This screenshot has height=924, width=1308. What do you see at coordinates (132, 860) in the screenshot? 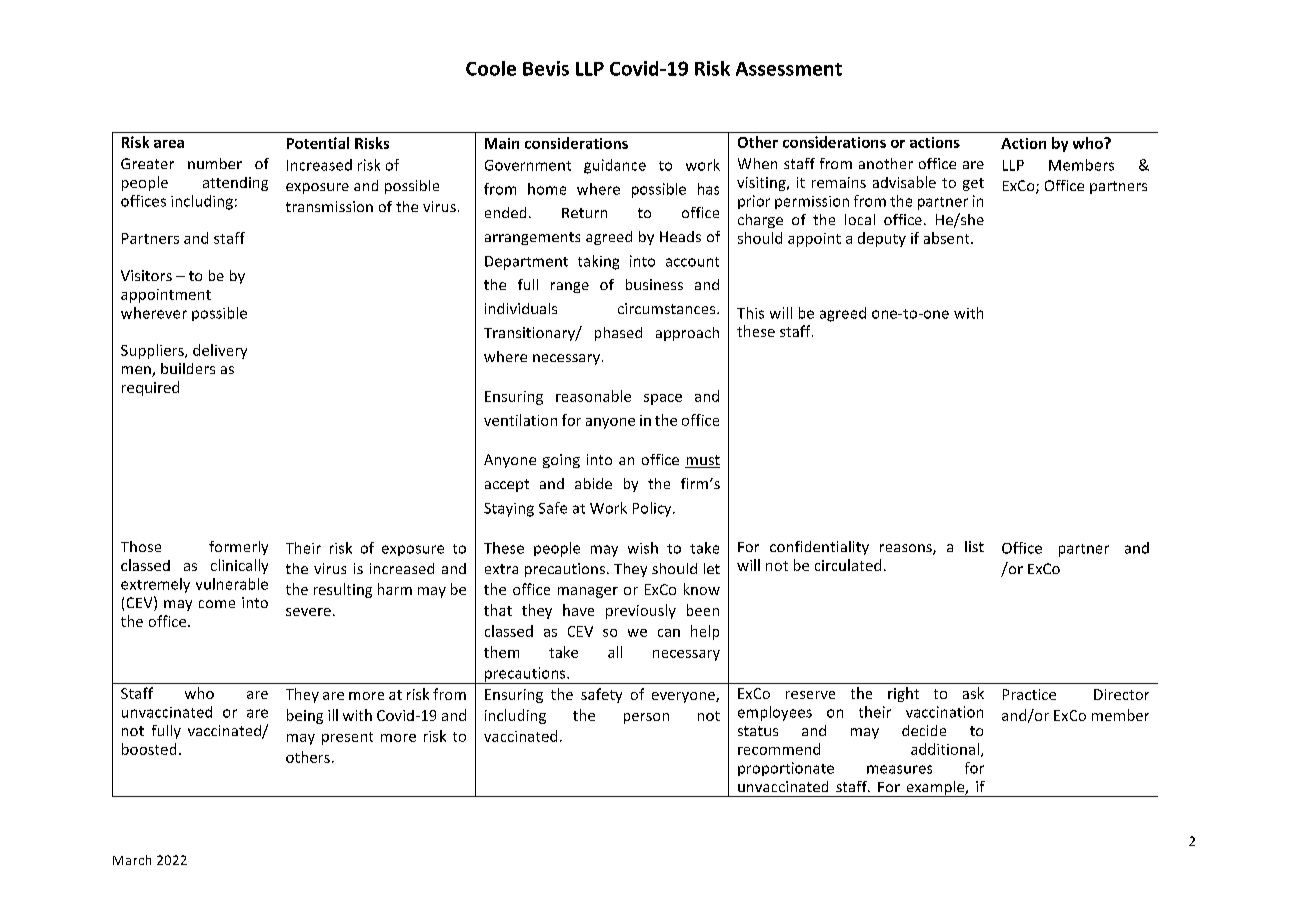
I see `March` at bounding box center [132, 860].
